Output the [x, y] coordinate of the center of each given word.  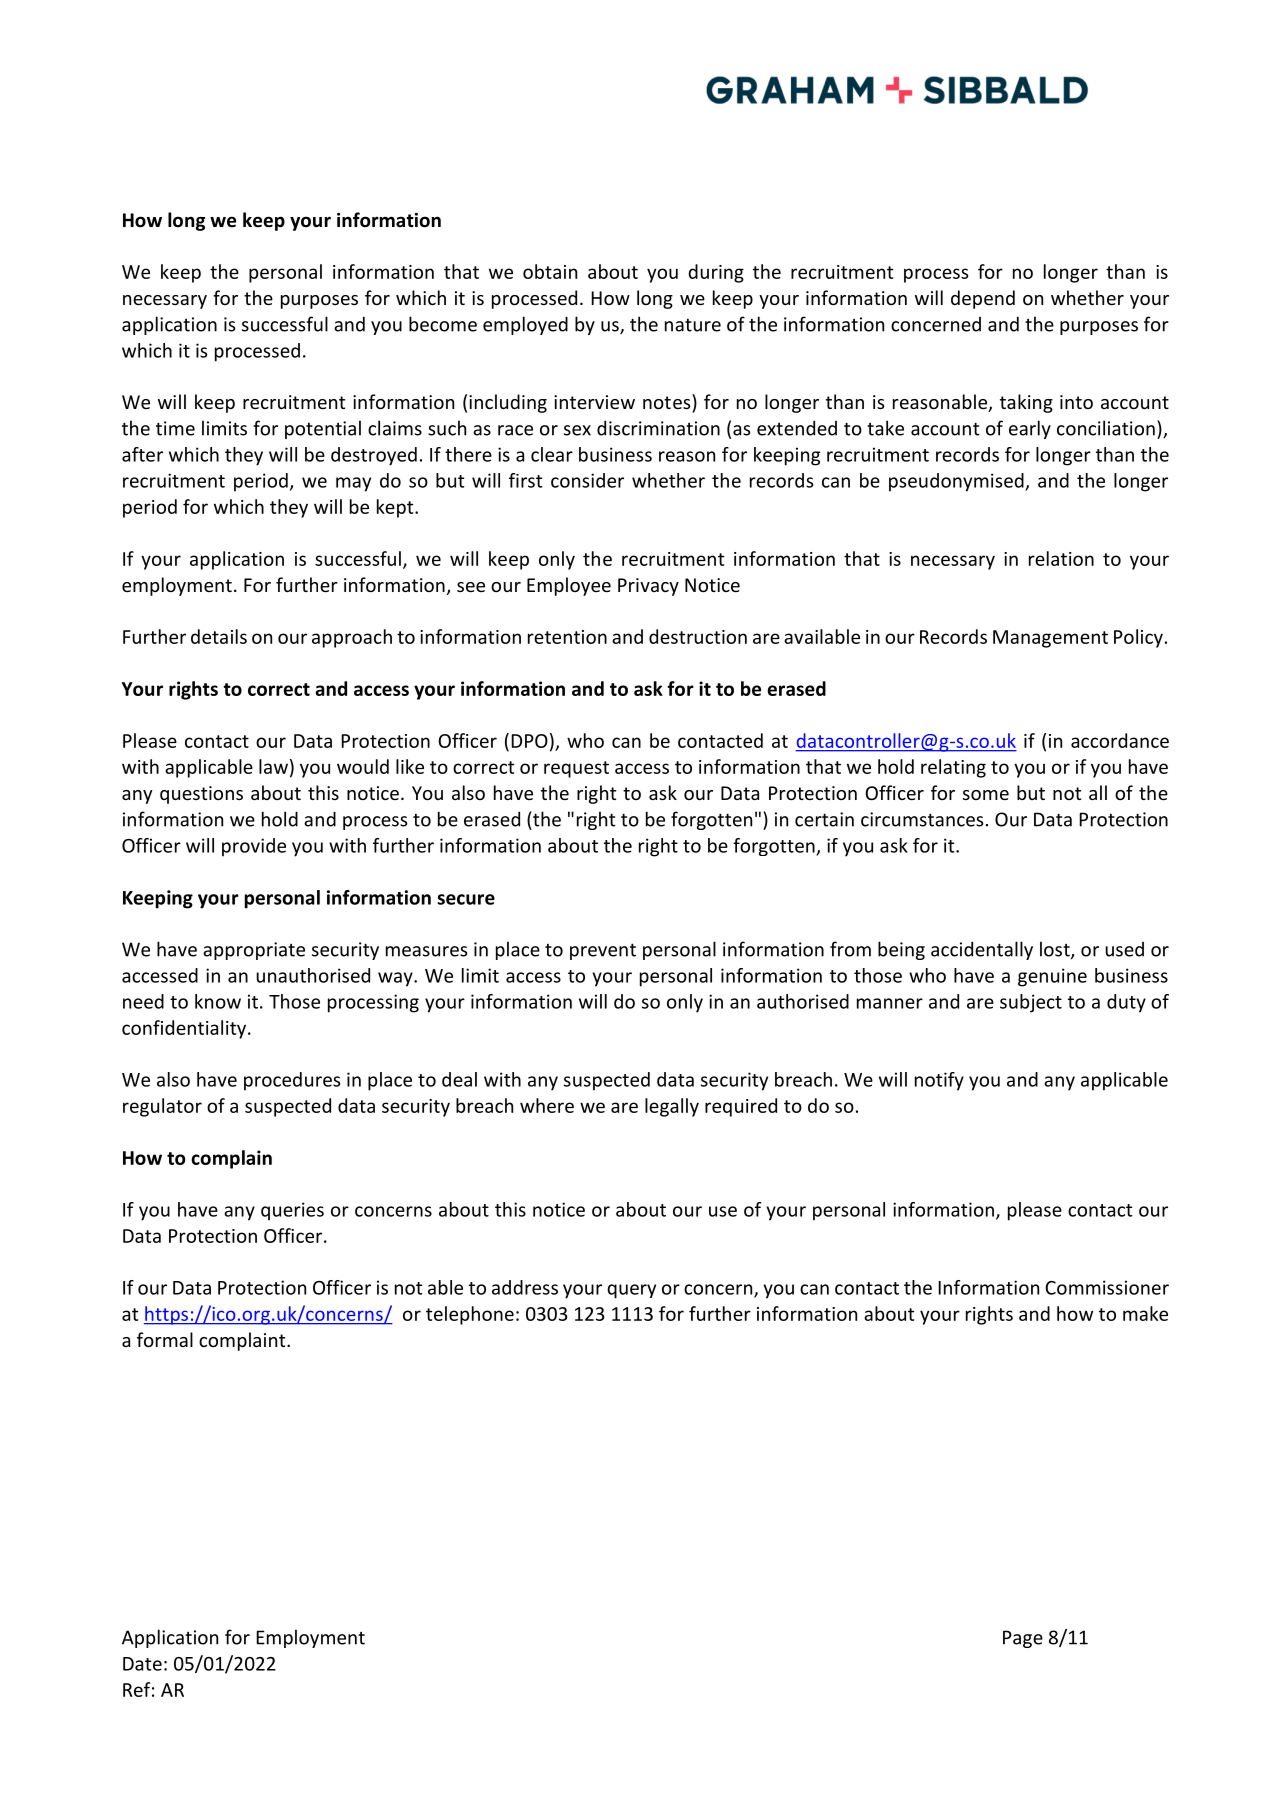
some [986, 795]
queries [292, 1211]
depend [983, 299]
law [273, 766]
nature [693, 325]
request [576, 769]
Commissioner [1107, 1287]
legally [672, 1107]
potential [323, 429]
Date [142, 1664]
